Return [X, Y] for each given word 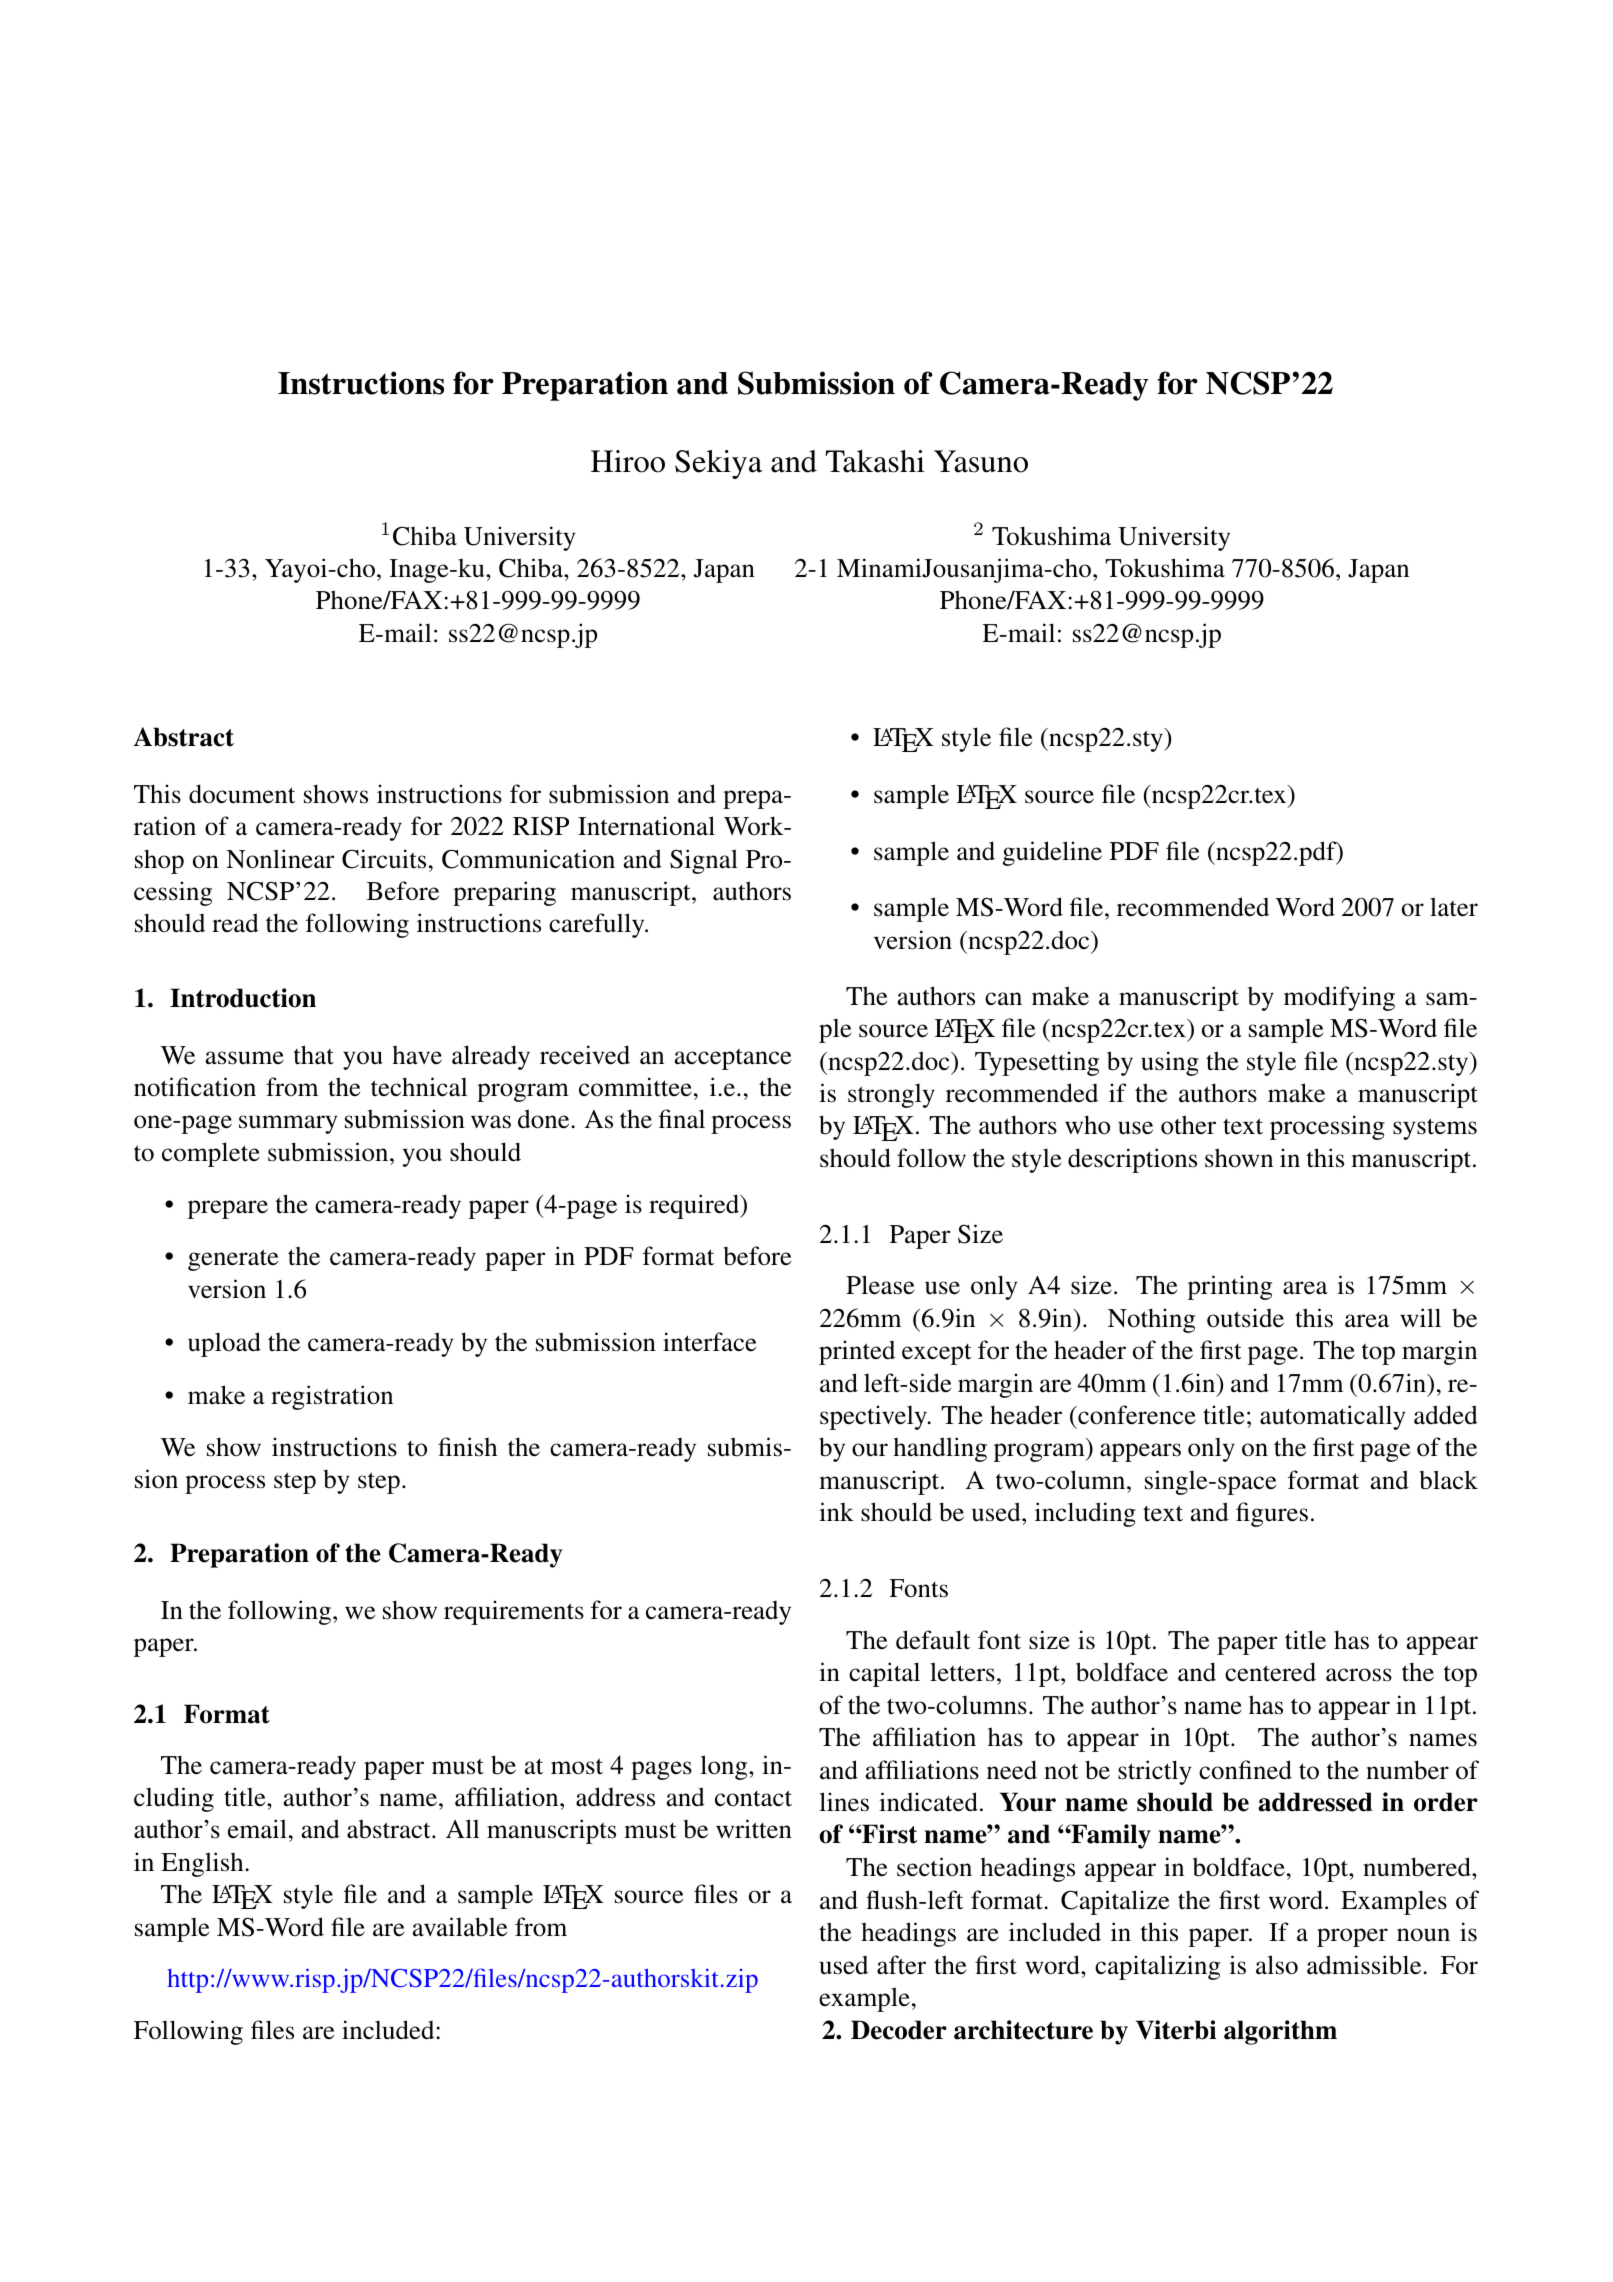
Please [880, 1285]
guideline [1052, 853]
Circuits [384, 859]
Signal [704, 861]
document [242, 794]
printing [1230, 1287]
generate [233, 1260]
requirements [514, 1612]
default [933, 1640]
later [1454, 907]
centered [1270, 1672]
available [459, 1927]
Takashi [875, 461]
